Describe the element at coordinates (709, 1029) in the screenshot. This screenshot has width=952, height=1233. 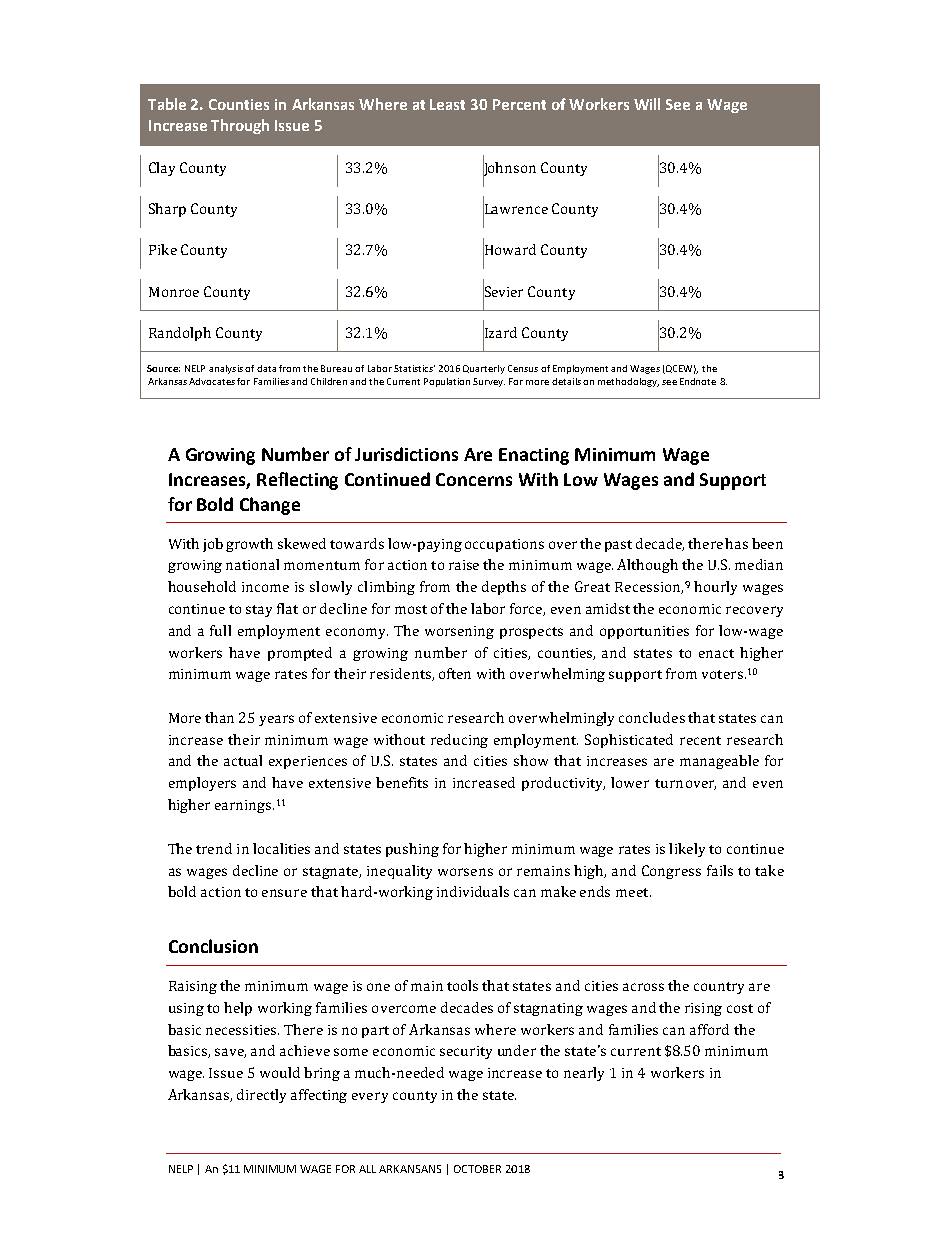
I see `afford` at that location.
